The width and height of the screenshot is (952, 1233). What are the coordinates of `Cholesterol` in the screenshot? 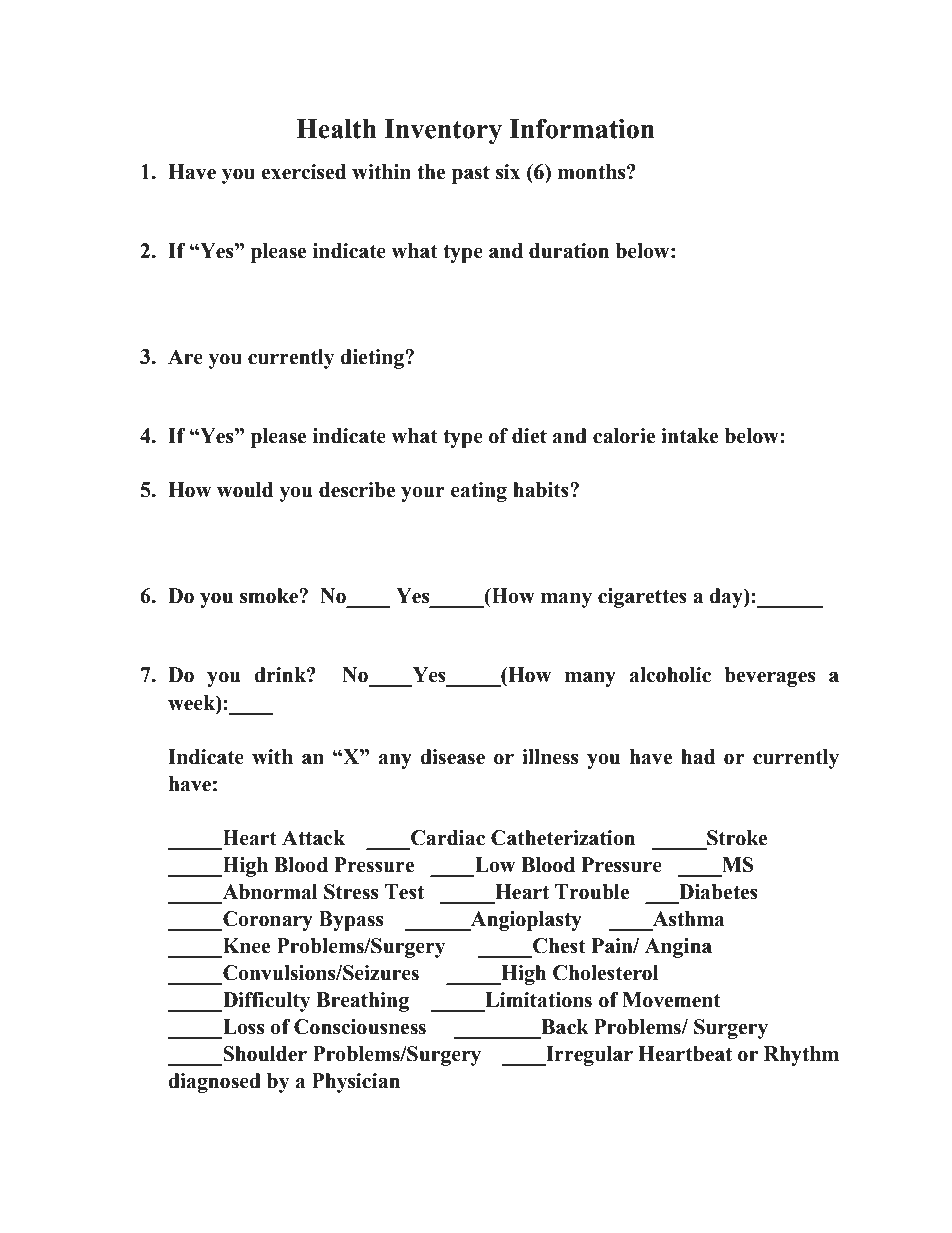 It's located at (606, 973).
